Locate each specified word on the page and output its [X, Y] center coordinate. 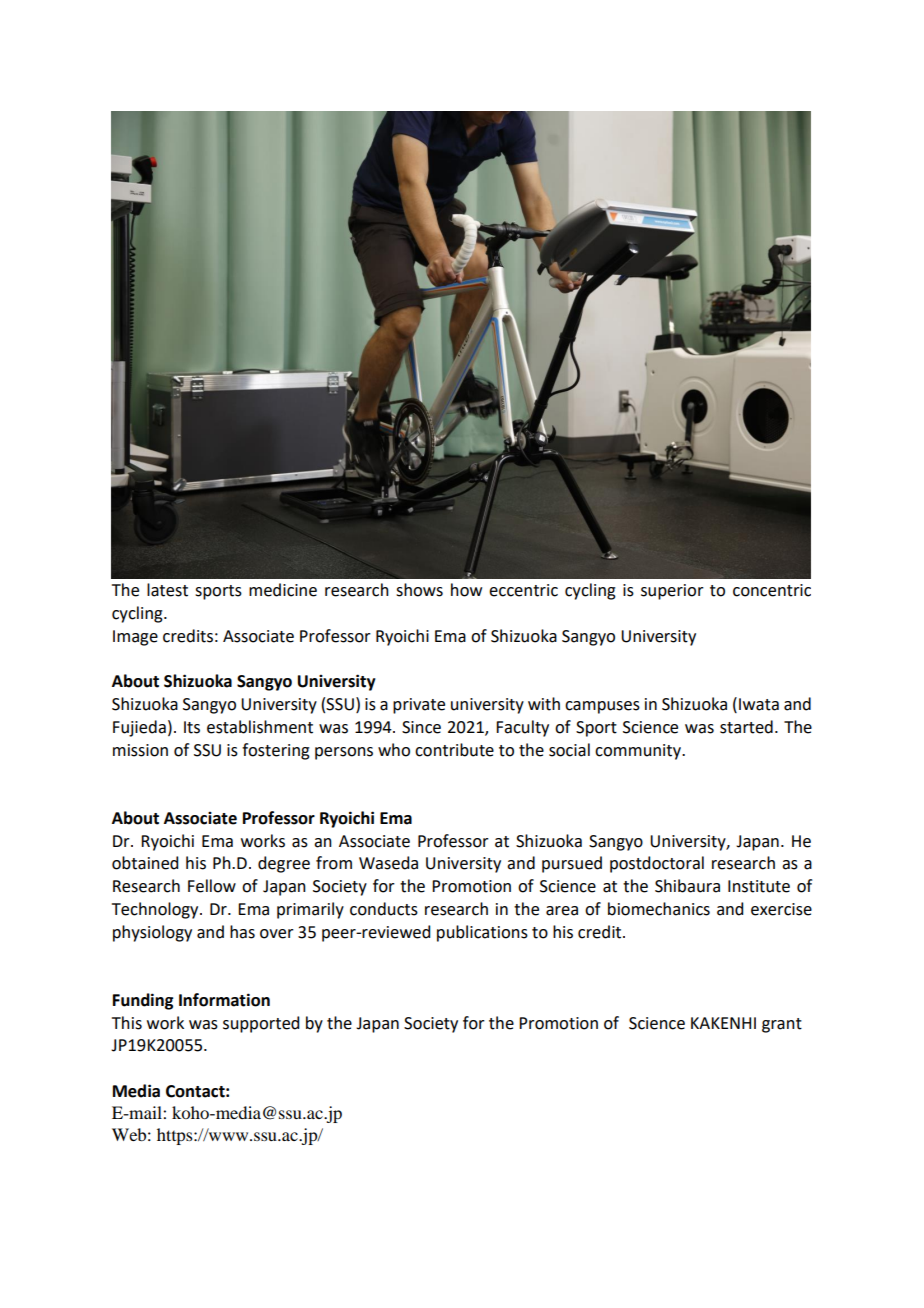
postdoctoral [657, 864]
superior [672, 592]
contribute [454, 750]
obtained [145, 863]
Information [224, 1000]
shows [419, 590]
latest [167, 590]
